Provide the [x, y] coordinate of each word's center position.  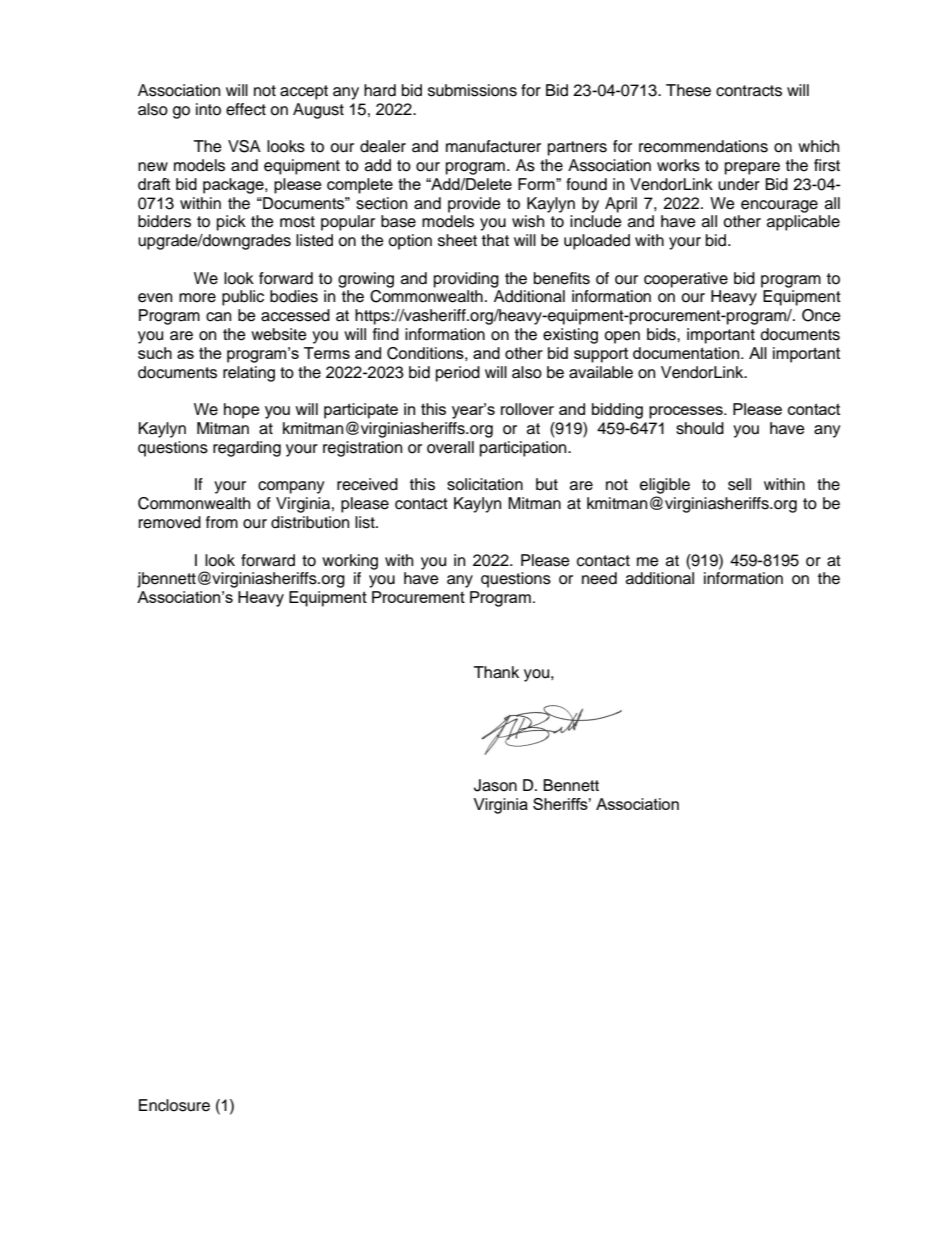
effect [246, 109]
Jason [495, 785]
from [222, 522]
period [458, 374]
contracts [749, 91]
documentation [687, 353]
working [350, 562]
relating [249, 374]
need [599, 578]
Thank [496, 672]
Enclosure [174, 1105]
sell [739, 484]
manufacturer [493, 146]
